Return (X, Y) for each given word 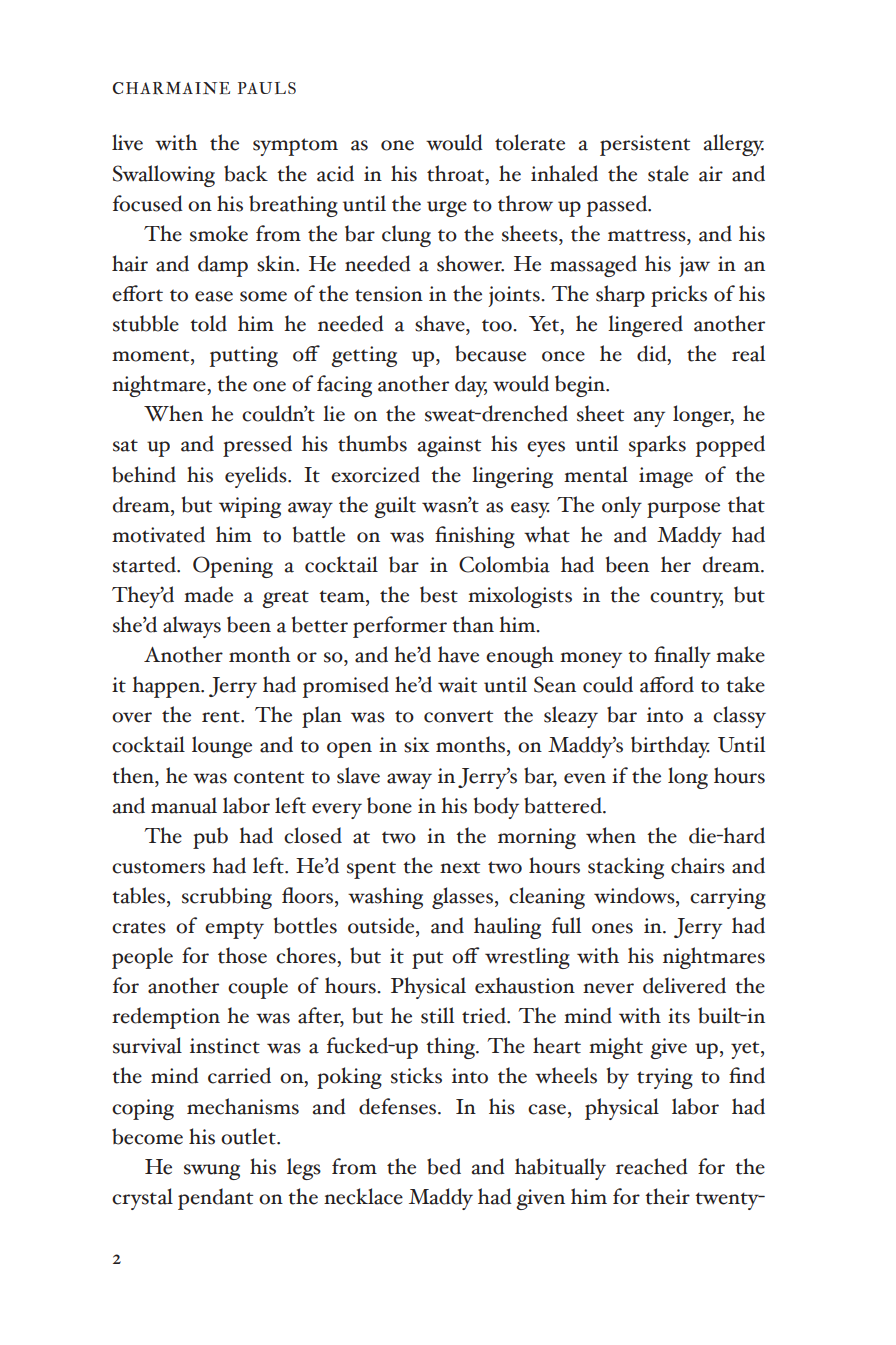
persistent (645, 145)
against (449, 446)
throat (456, 173)
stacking (626, 868)
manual (184, 805)
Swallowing (164, 176)
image (666, 477)
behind (144, 474)
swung (212, 1172)
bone (389, 805)
